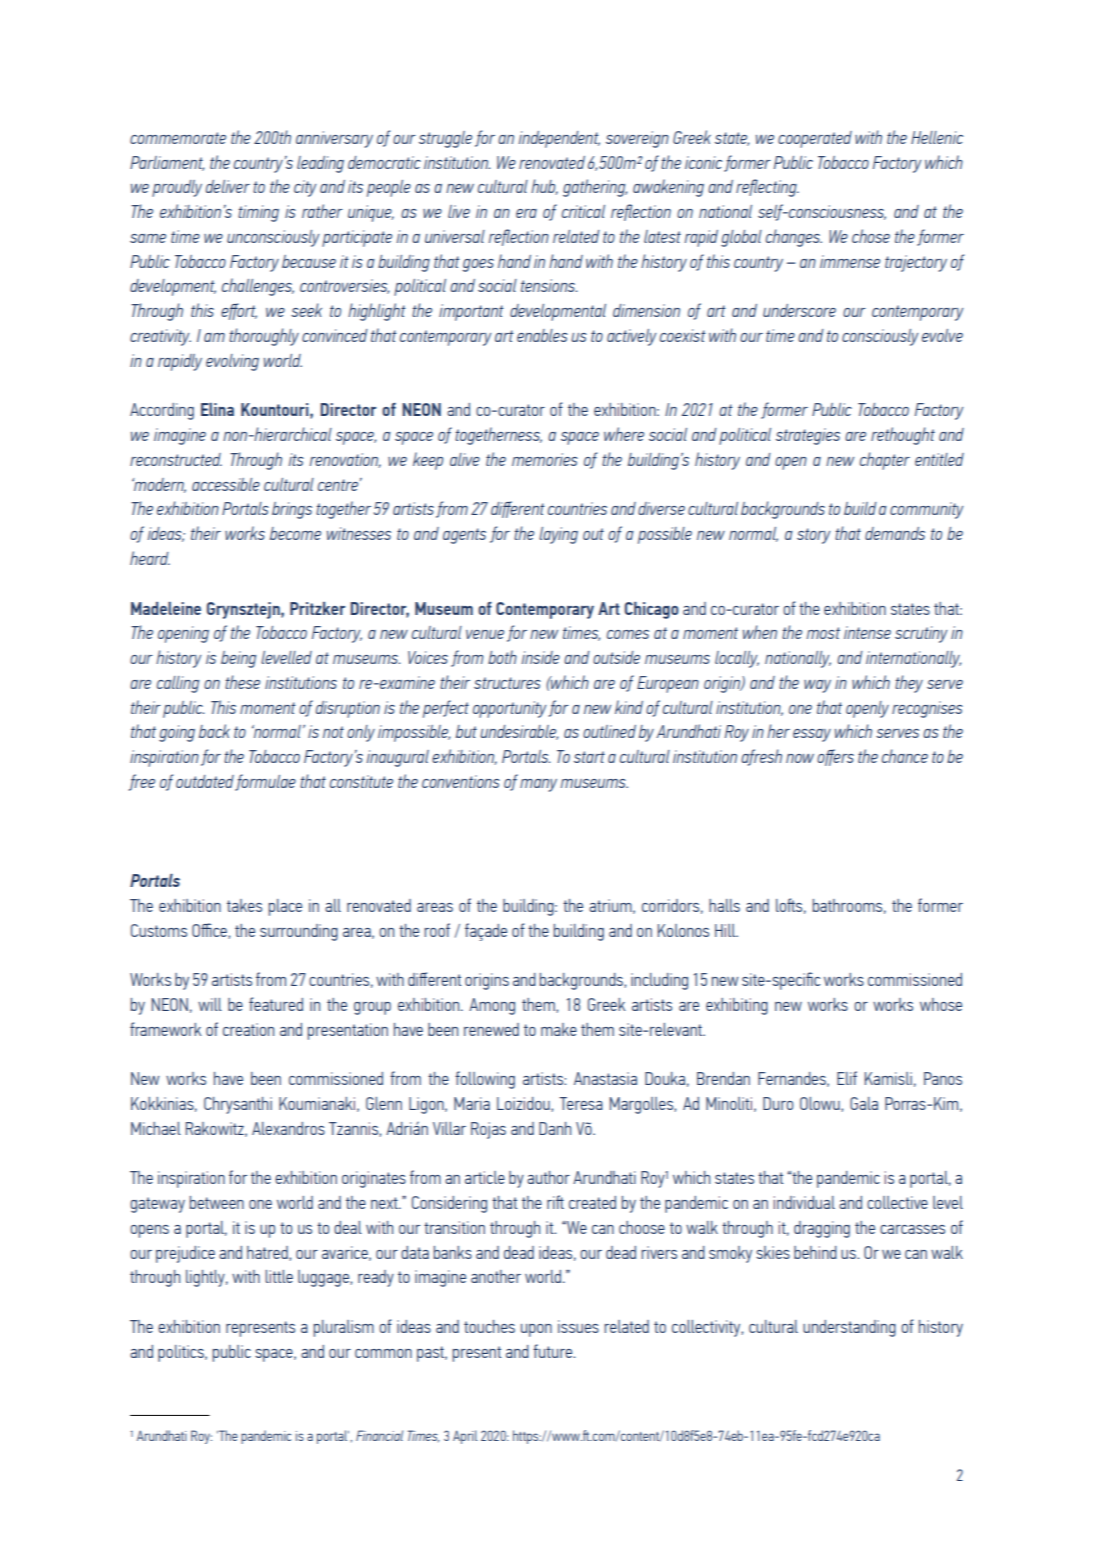  Describe the element at coordinates (437, 930) in the screenshot. I see `roof` at that location.
